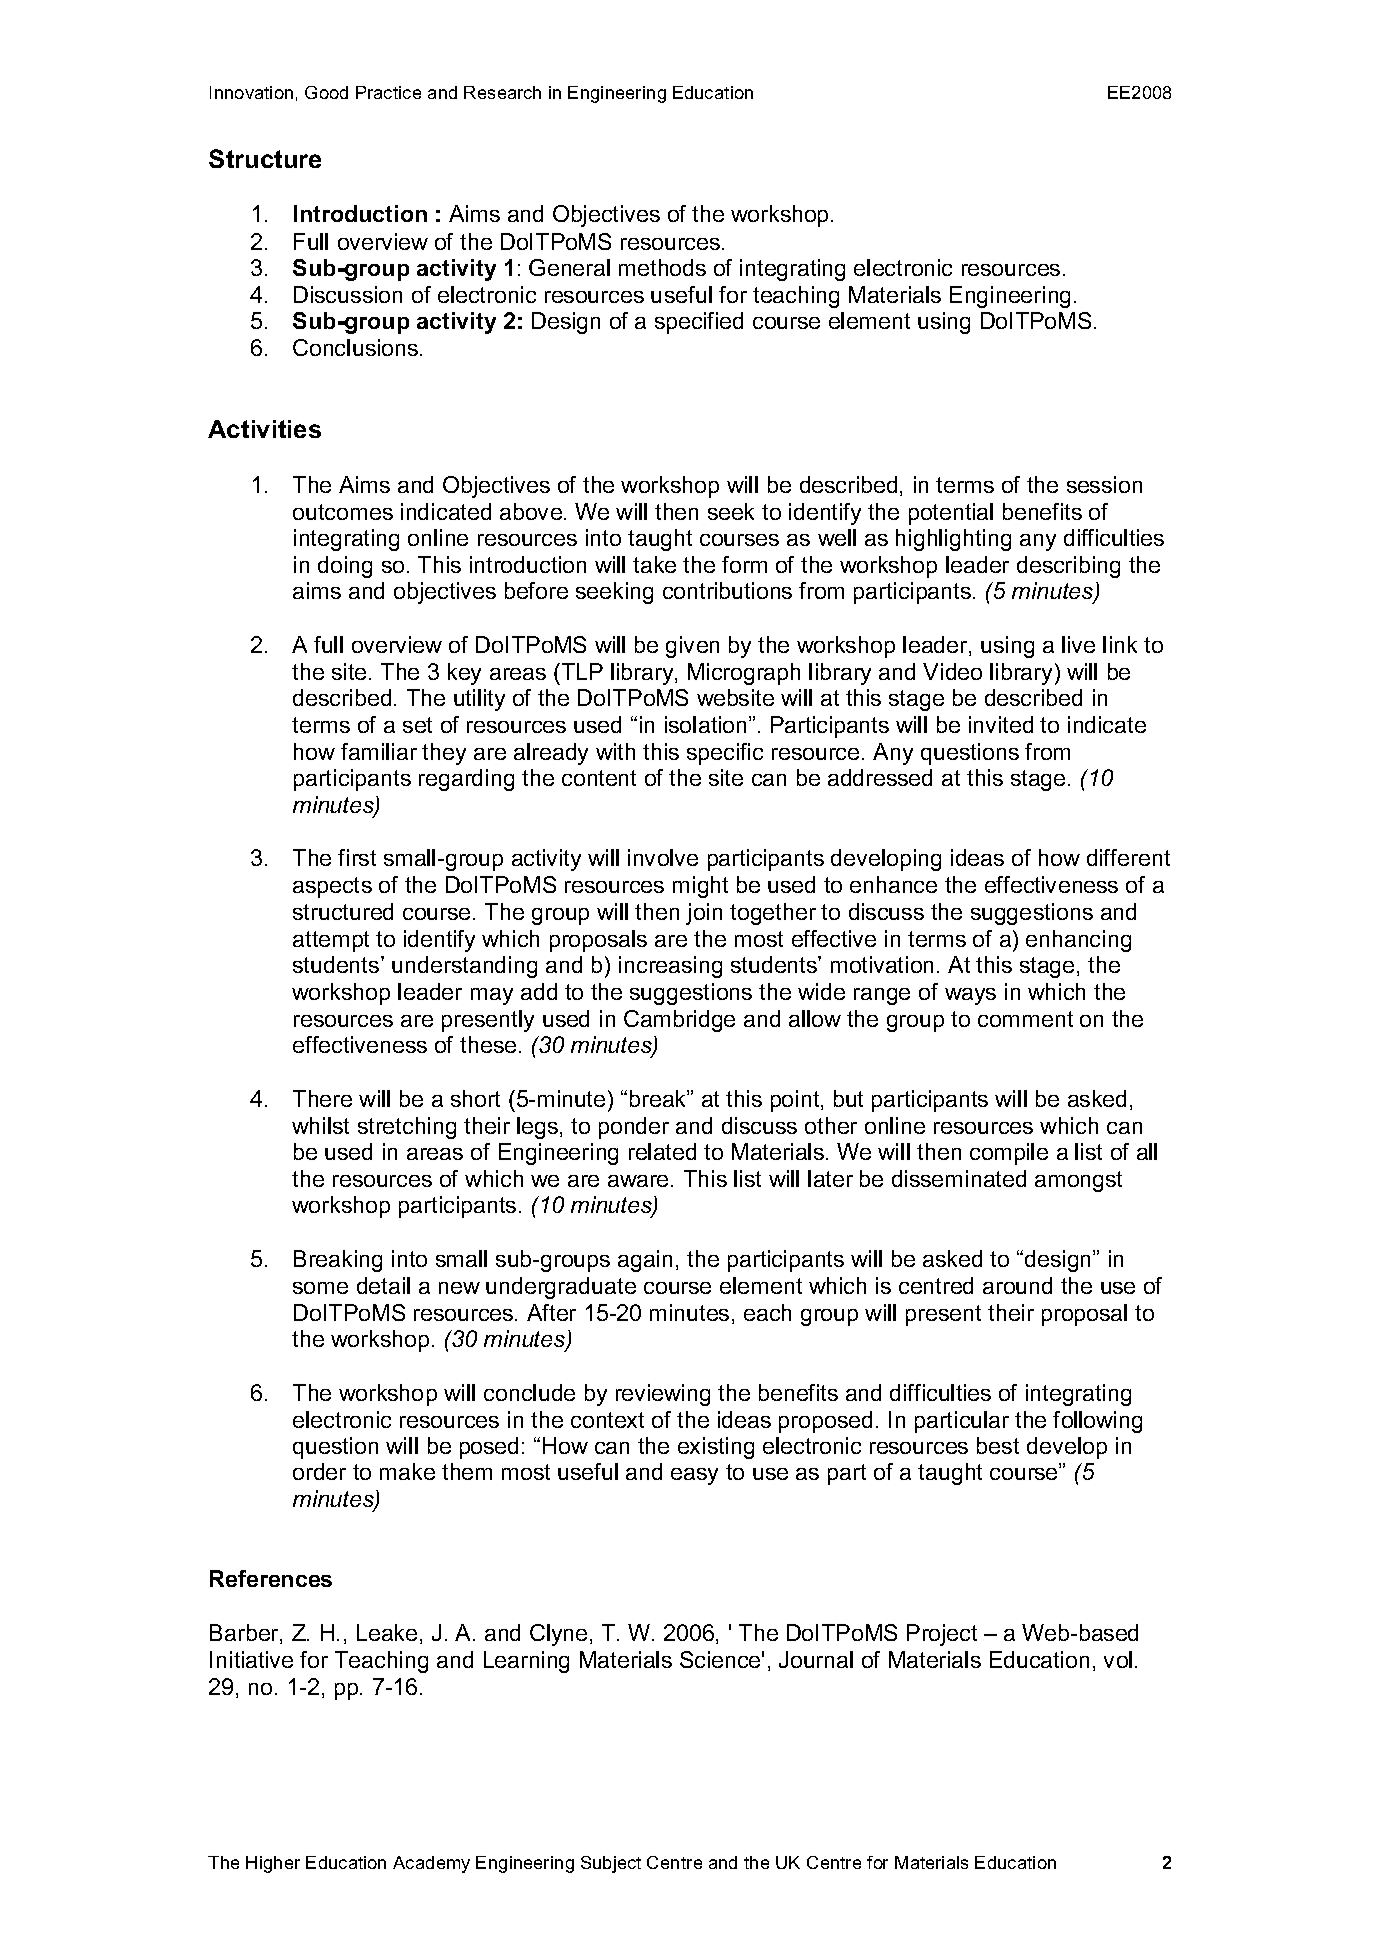 This page has height=1955, width=1382. What do you see at coordinates (942, 1635) in the page?
I see `Project` at bounding box center [942, 1635].
